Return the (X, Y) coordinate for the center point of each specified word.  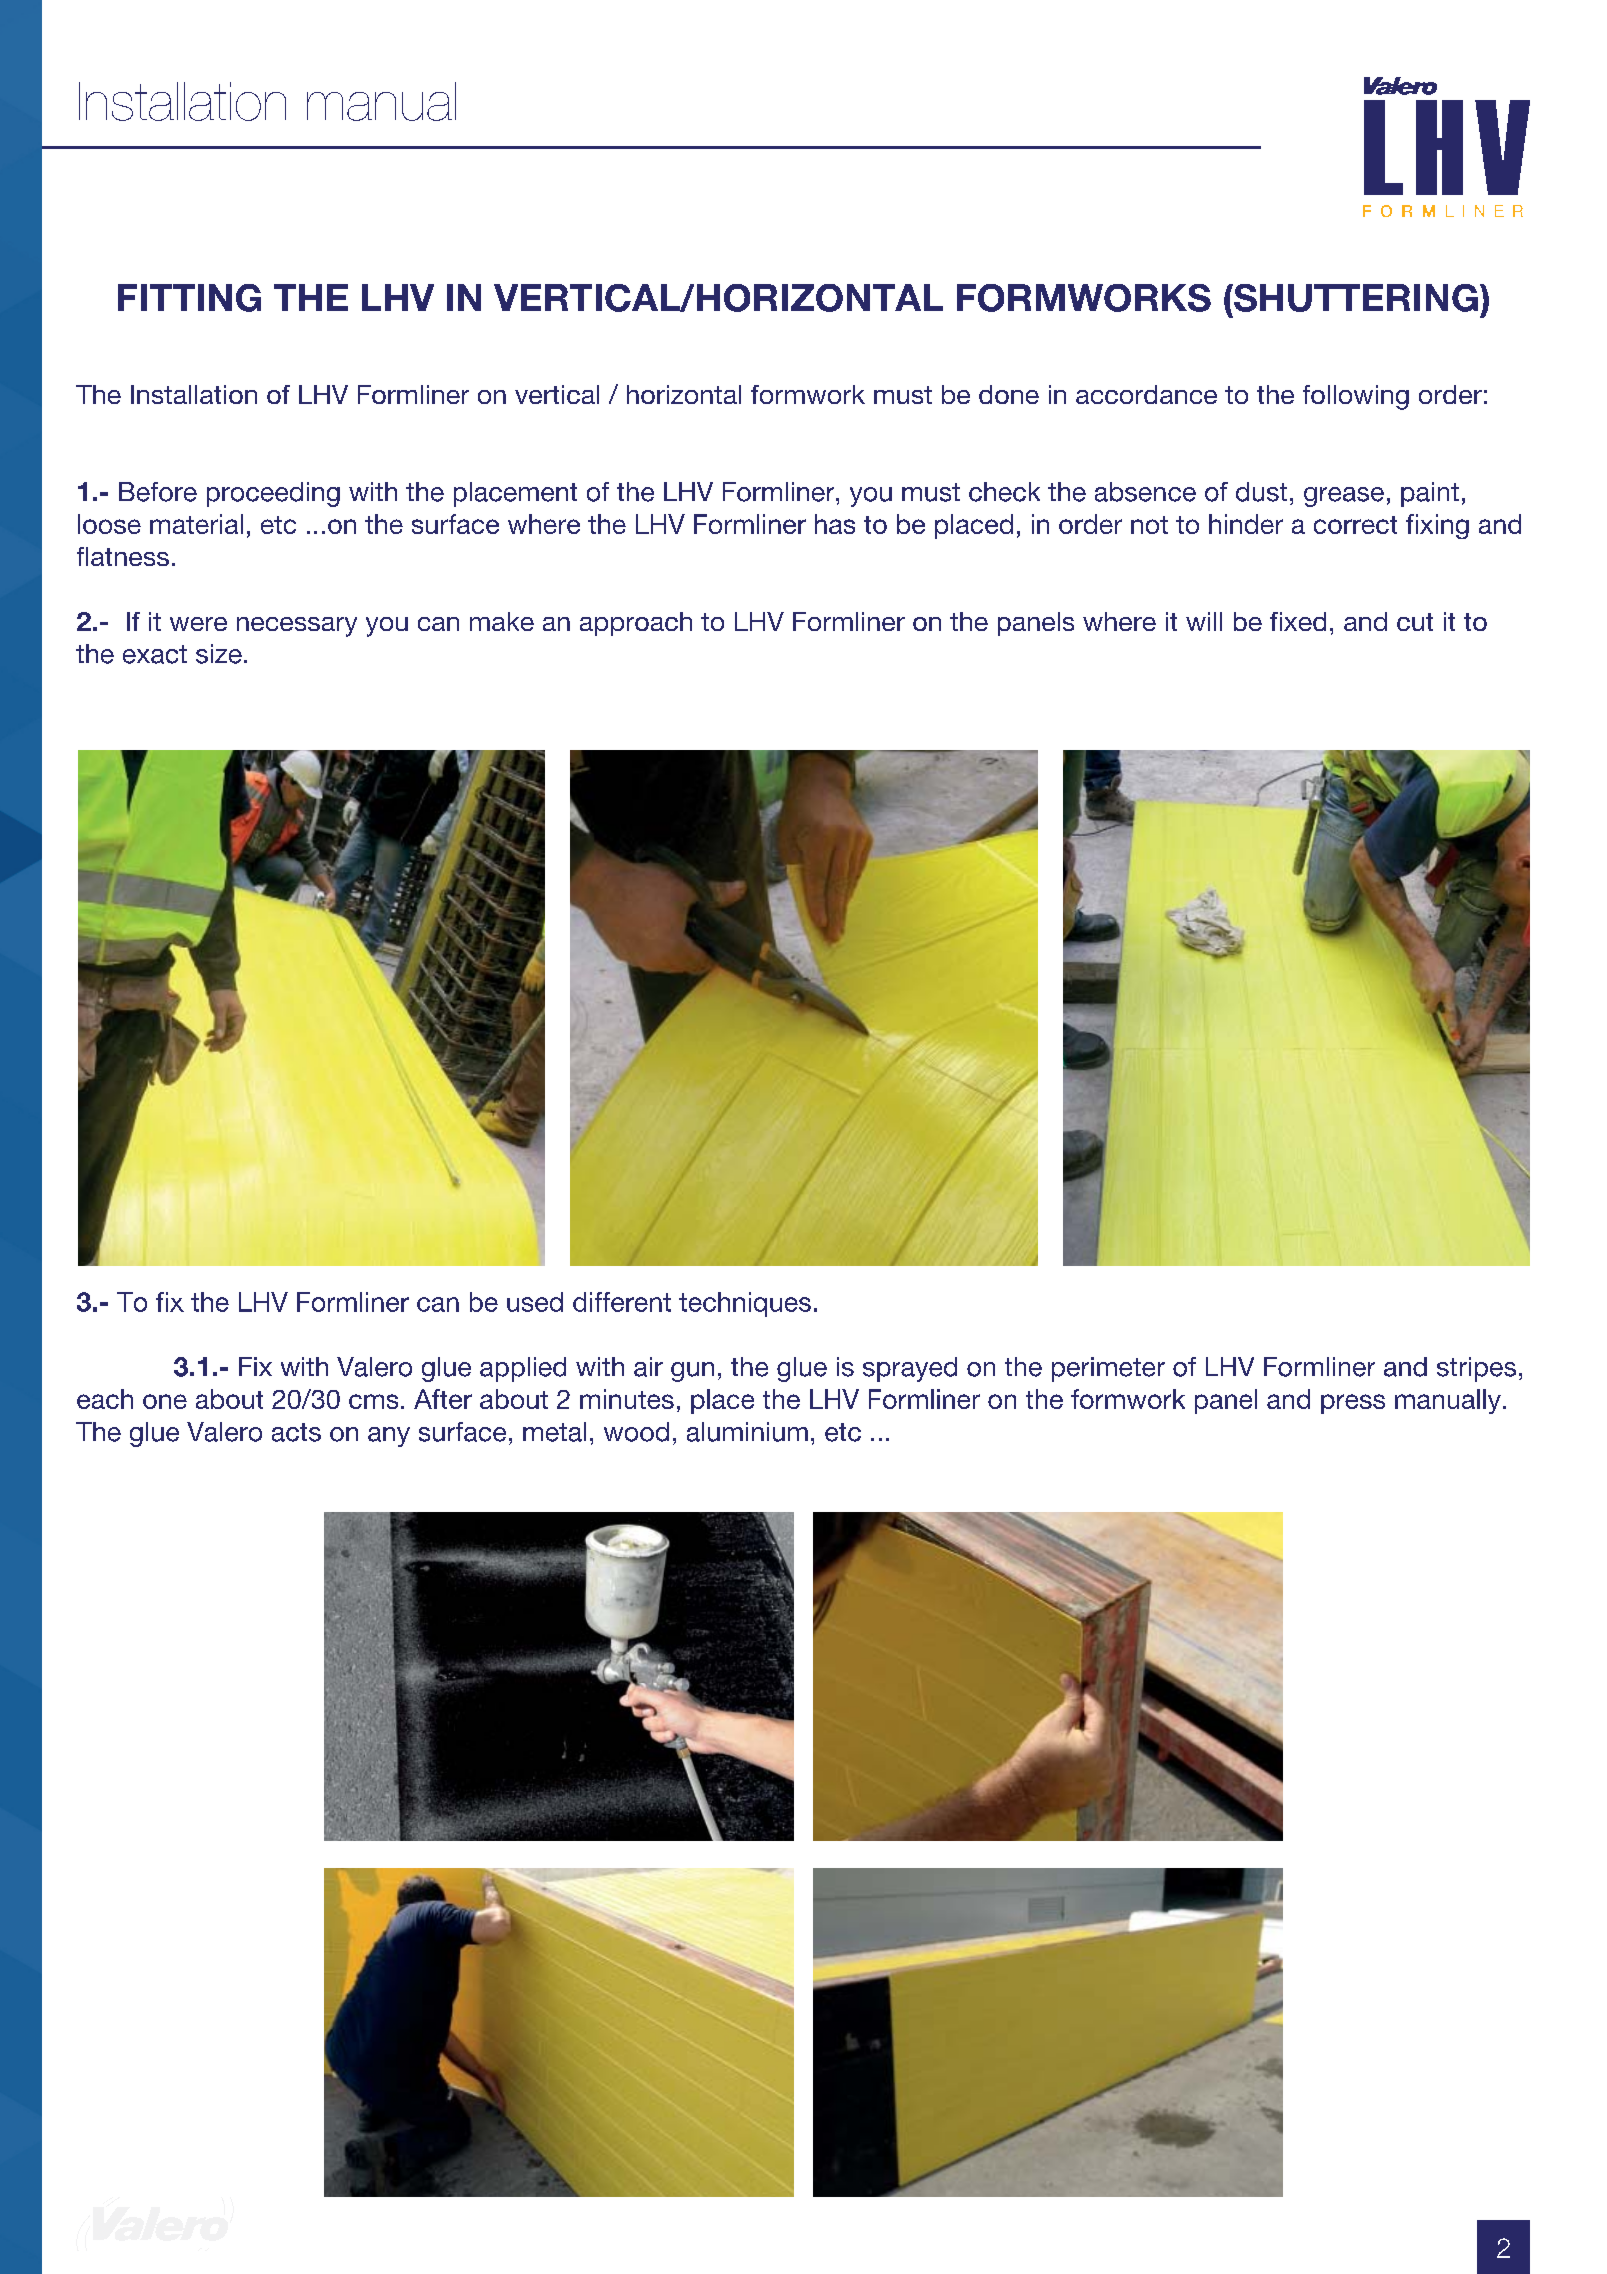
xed (1305, 621)
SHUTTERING (1355, 298)
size (219, 654)
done (1009, 394)
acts (296, 1432)
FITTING (189, 298)
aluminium (747, 1432)
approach (636, 624)
